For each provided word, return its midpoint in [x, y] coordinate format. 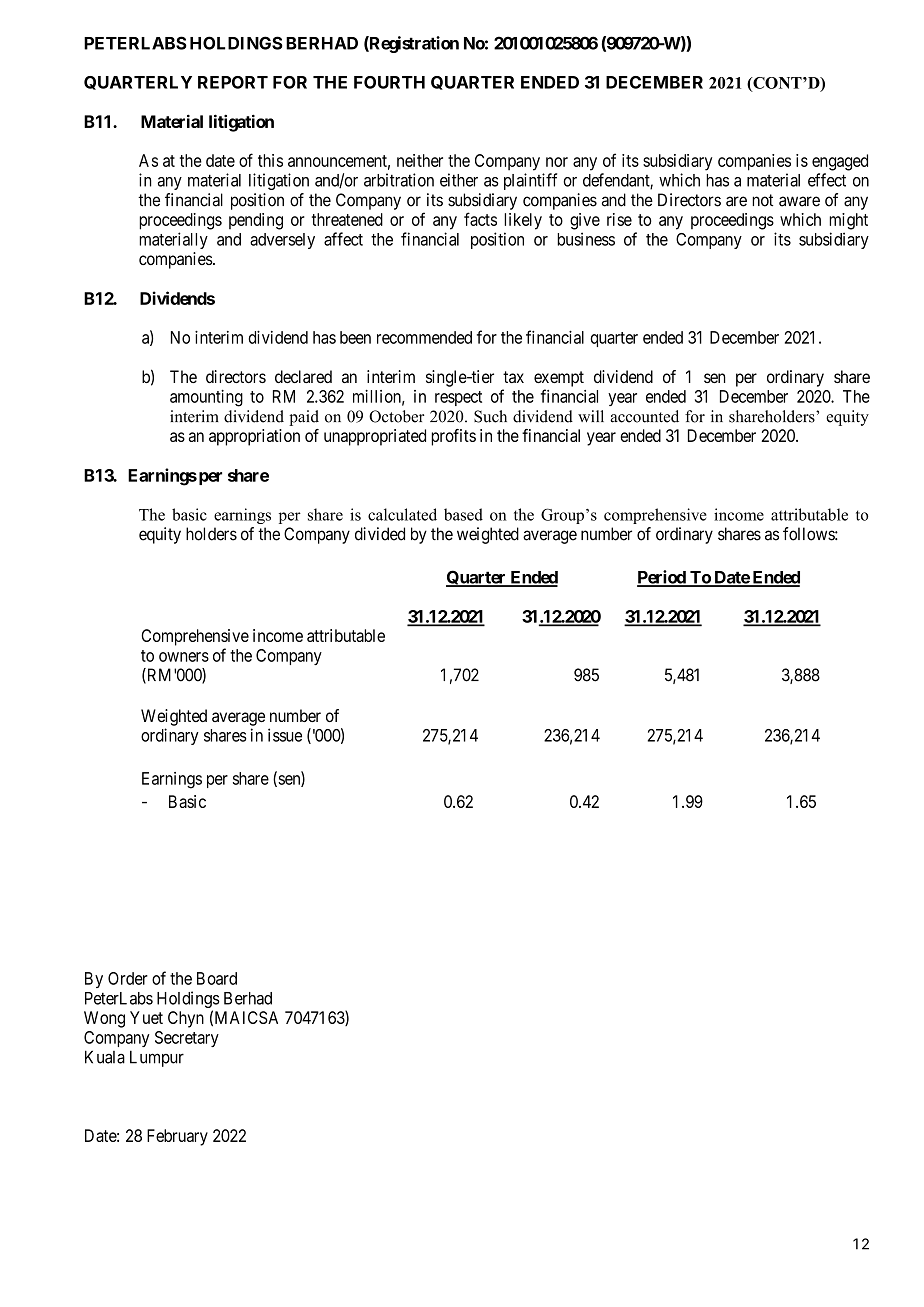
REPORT [233, 82]
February [177, 1137]
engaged [840, 162]
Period [662, 578]
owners [184, 657]
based [463, 514]
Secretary [187, 1039]
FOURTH [389, 82]
